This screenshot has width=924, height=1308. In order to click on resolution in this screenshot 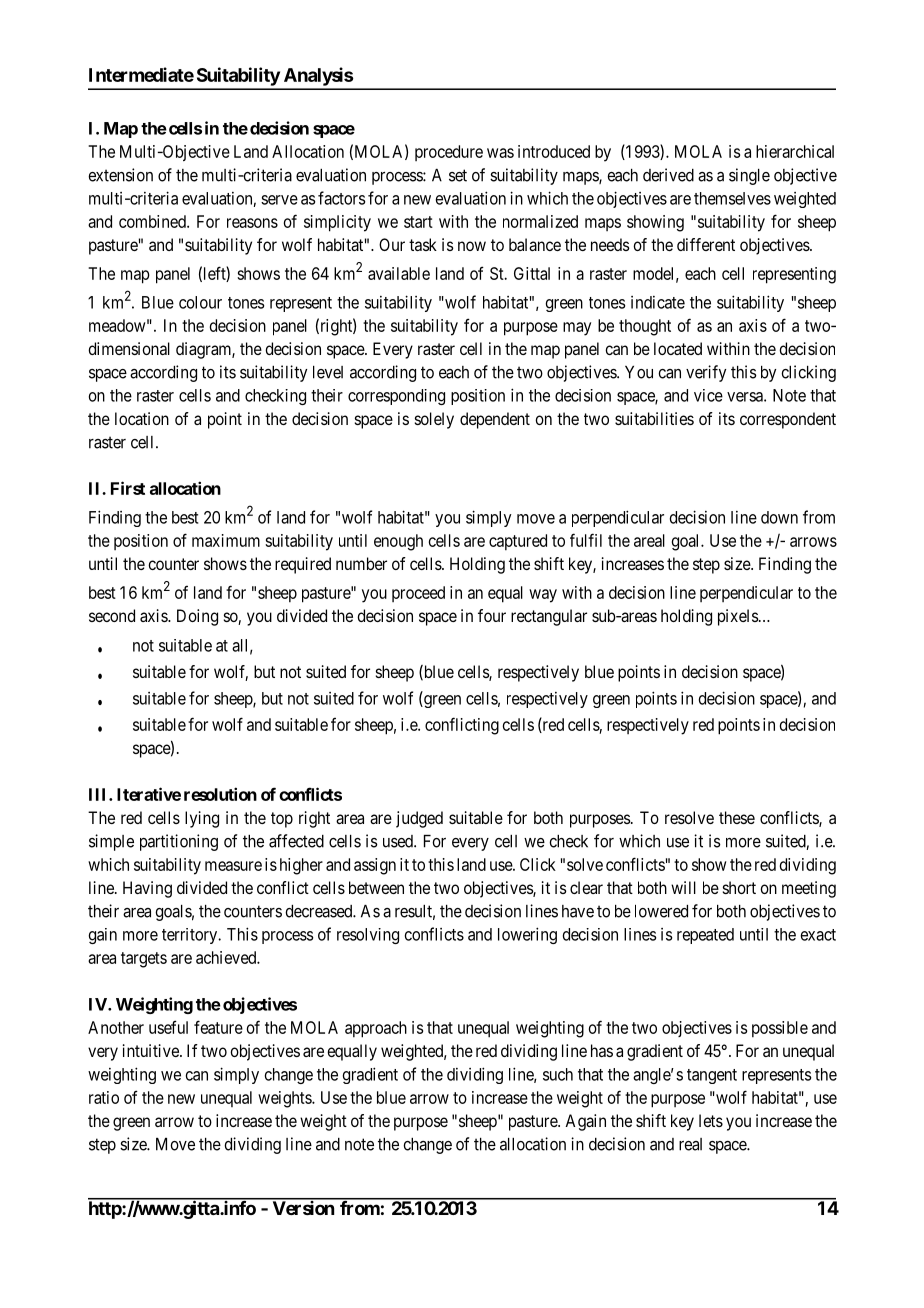, I will do `click(220, 794)`.
